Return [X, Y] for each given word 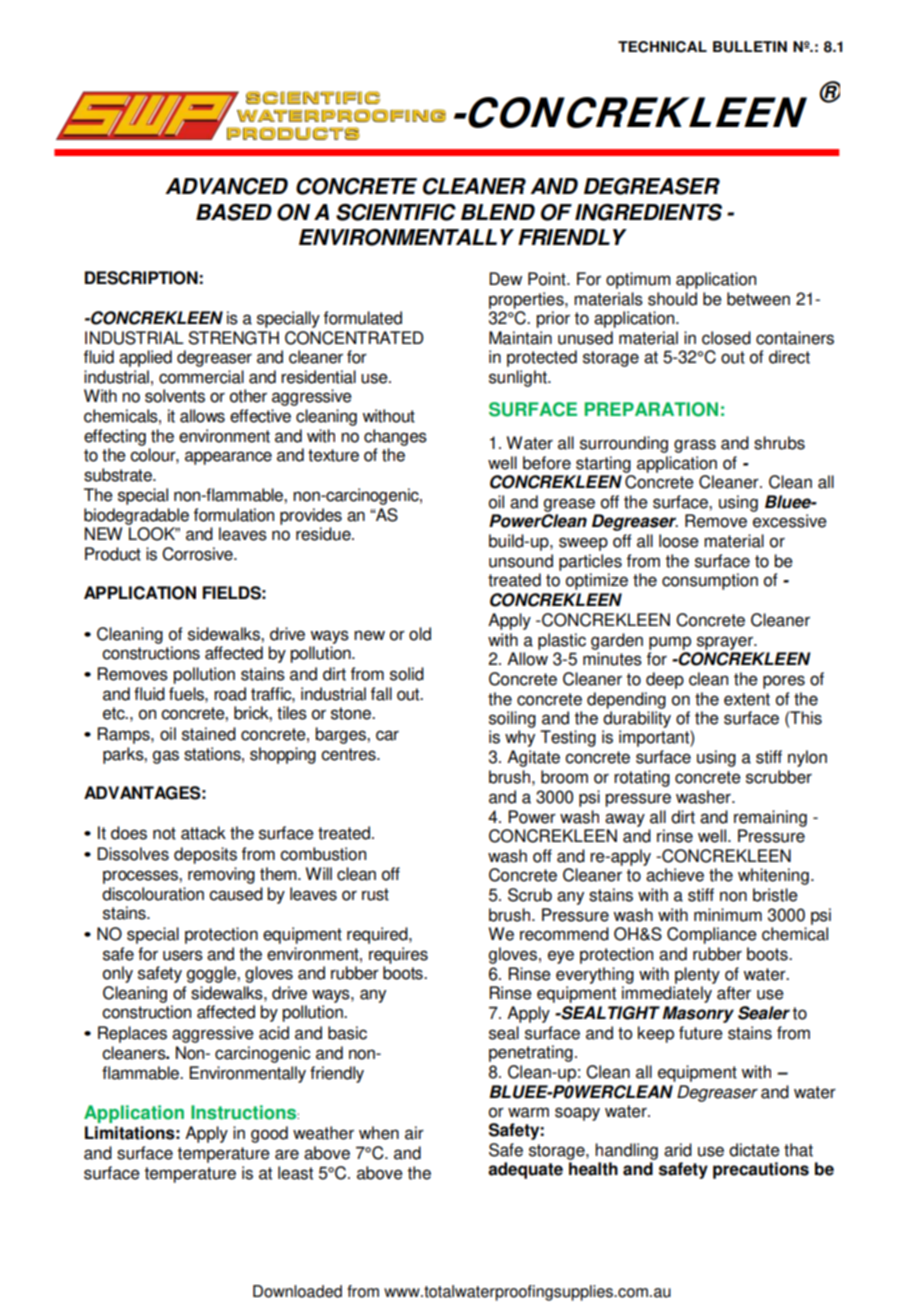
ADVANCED [226, 186]
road [230, 694]
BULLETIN [750, 47]
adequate [525, 1170]
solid [407, 674]
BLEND [498, 212]
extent [747, 699]
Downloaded [297, 1291]
